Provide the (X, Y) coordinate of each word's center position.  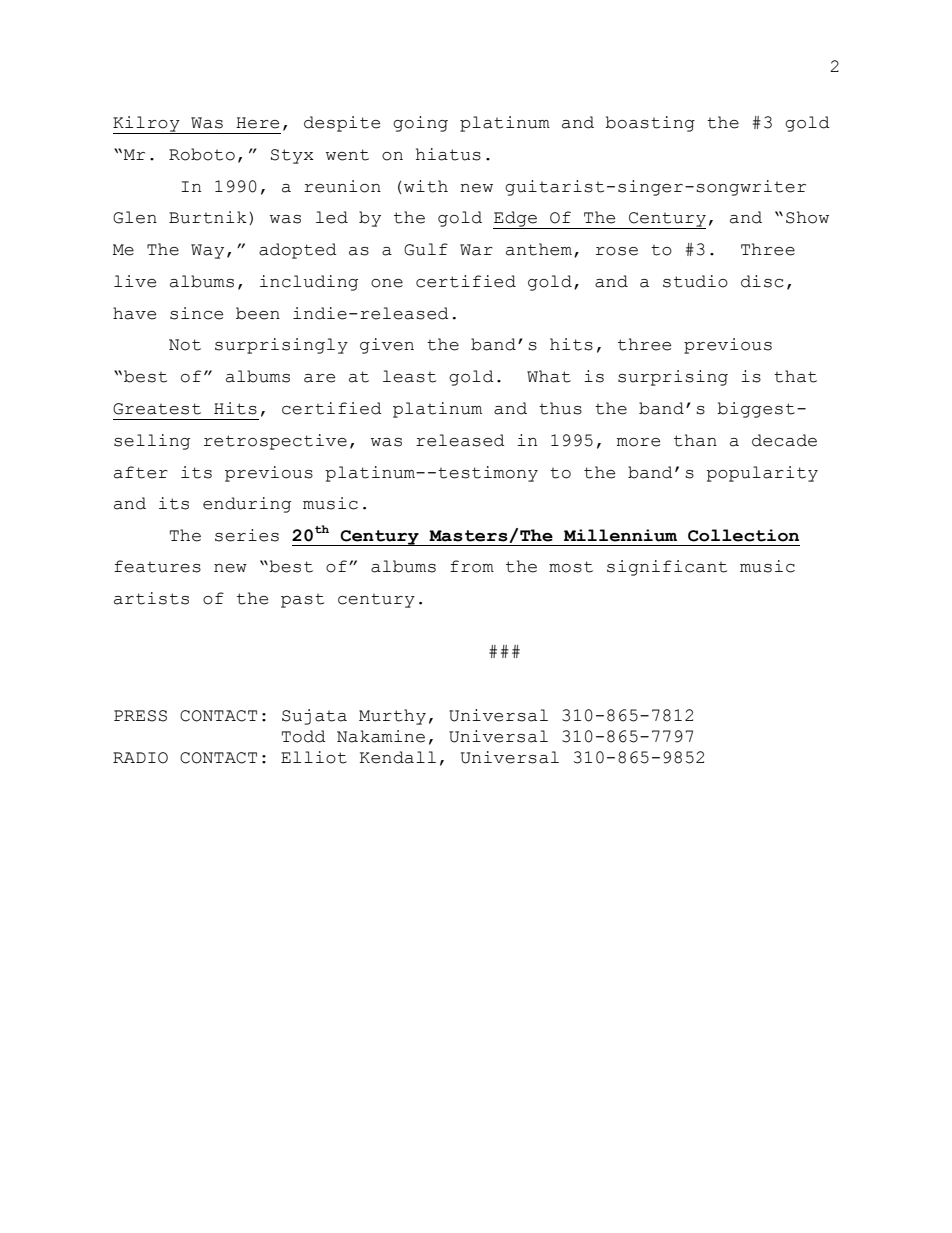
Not (185, 345)
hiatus (448, 154)
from (472, 566)
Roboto (202, 154)
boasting (650, 124)
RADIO (140, 758)
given (387, 346)
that (795, 376)
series (247, 535)
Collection (743, 535)
